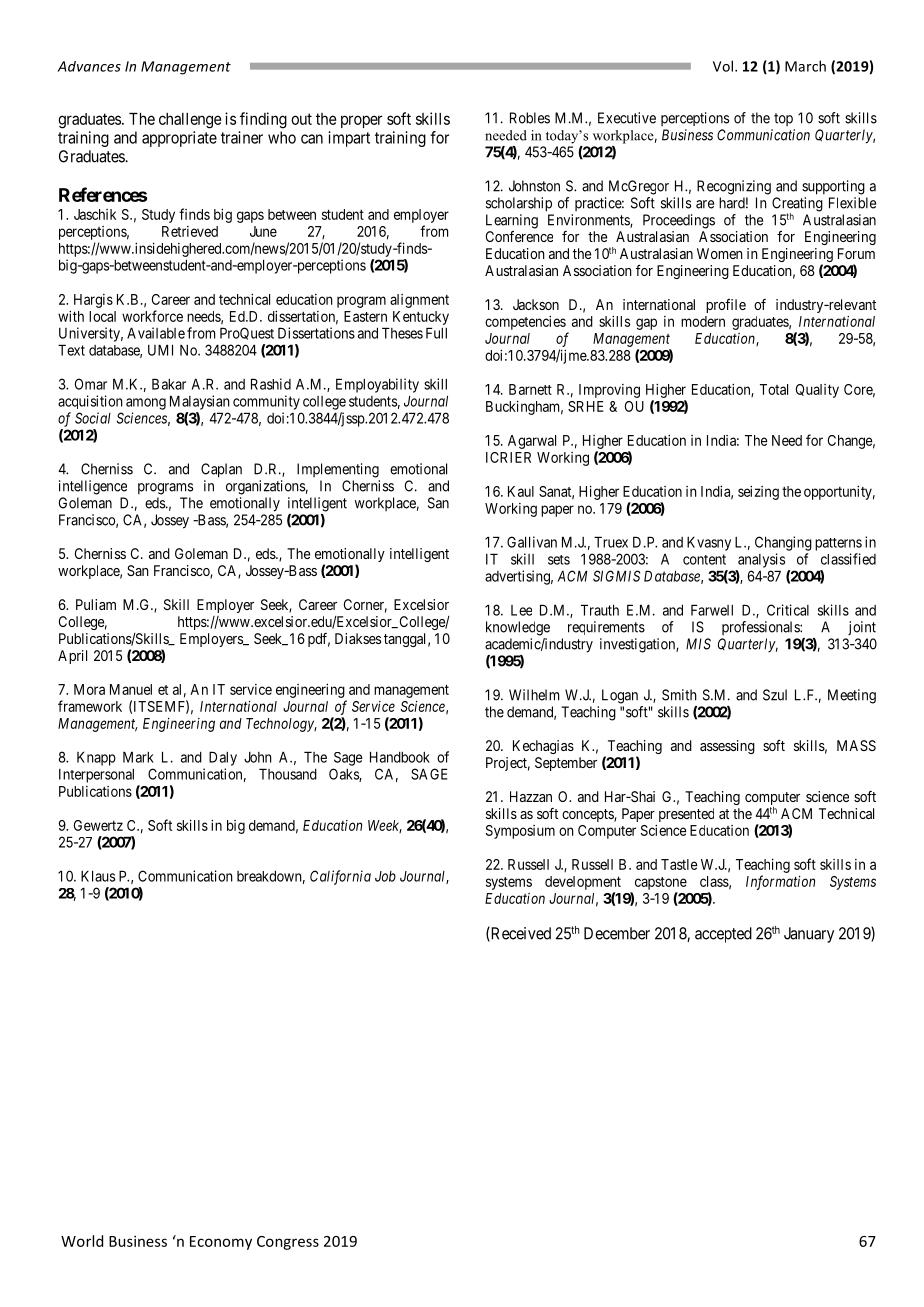 Image resolution: width=924 pixels, height=1307 pixels. What do you see at coordinates (221, 1243) in the screenshot?
I see `Economy` at bounding box center [221, 1243].
